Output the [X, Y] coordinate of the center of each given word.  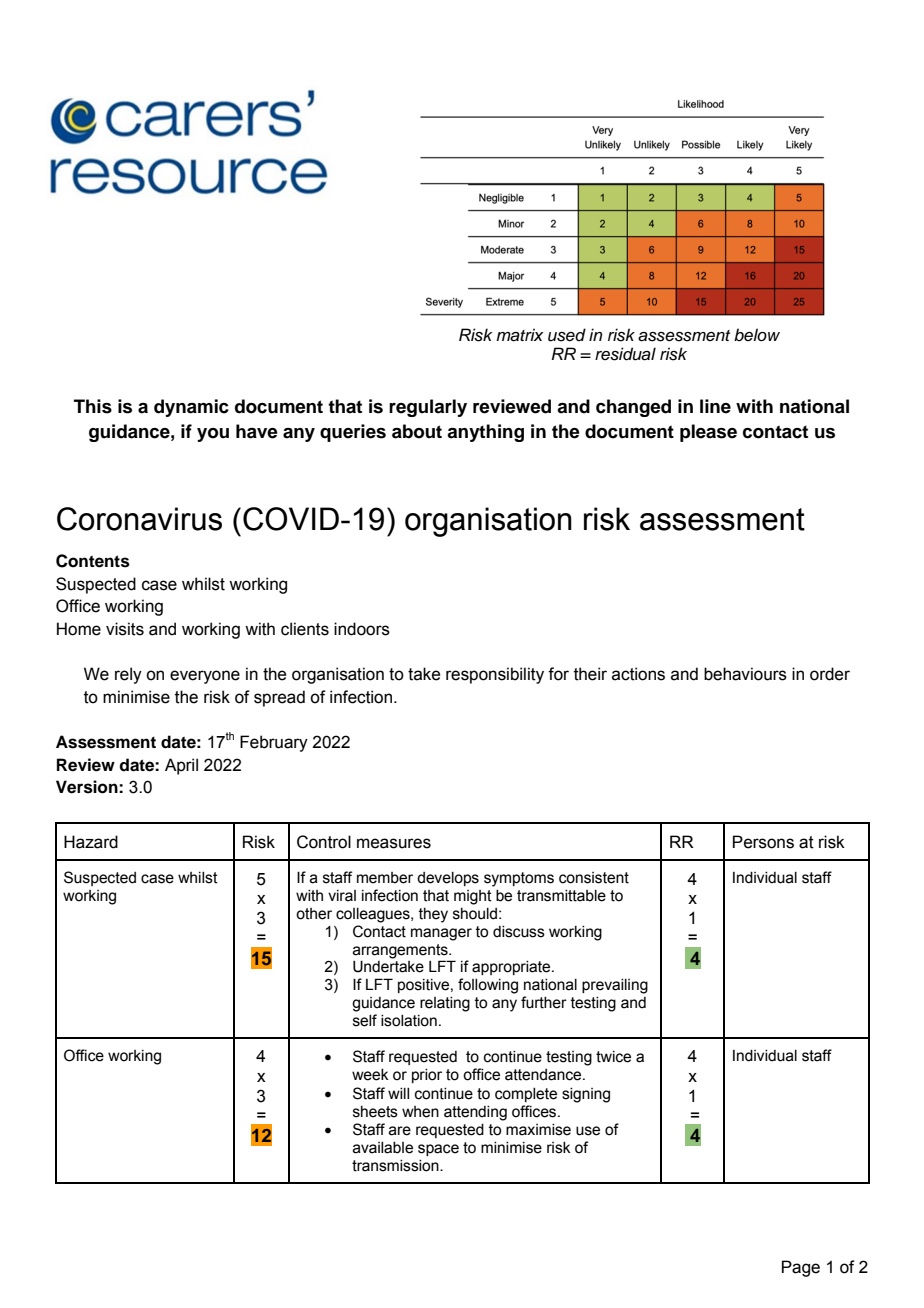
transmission [396, 1166]
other [314, 914]
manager [441, 934]
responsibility [495, 675]
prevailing [615, 986]
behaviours [745, 674]
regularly [428, 408]
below [757, 334]
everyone [205, 677]
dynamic [191, 408]
